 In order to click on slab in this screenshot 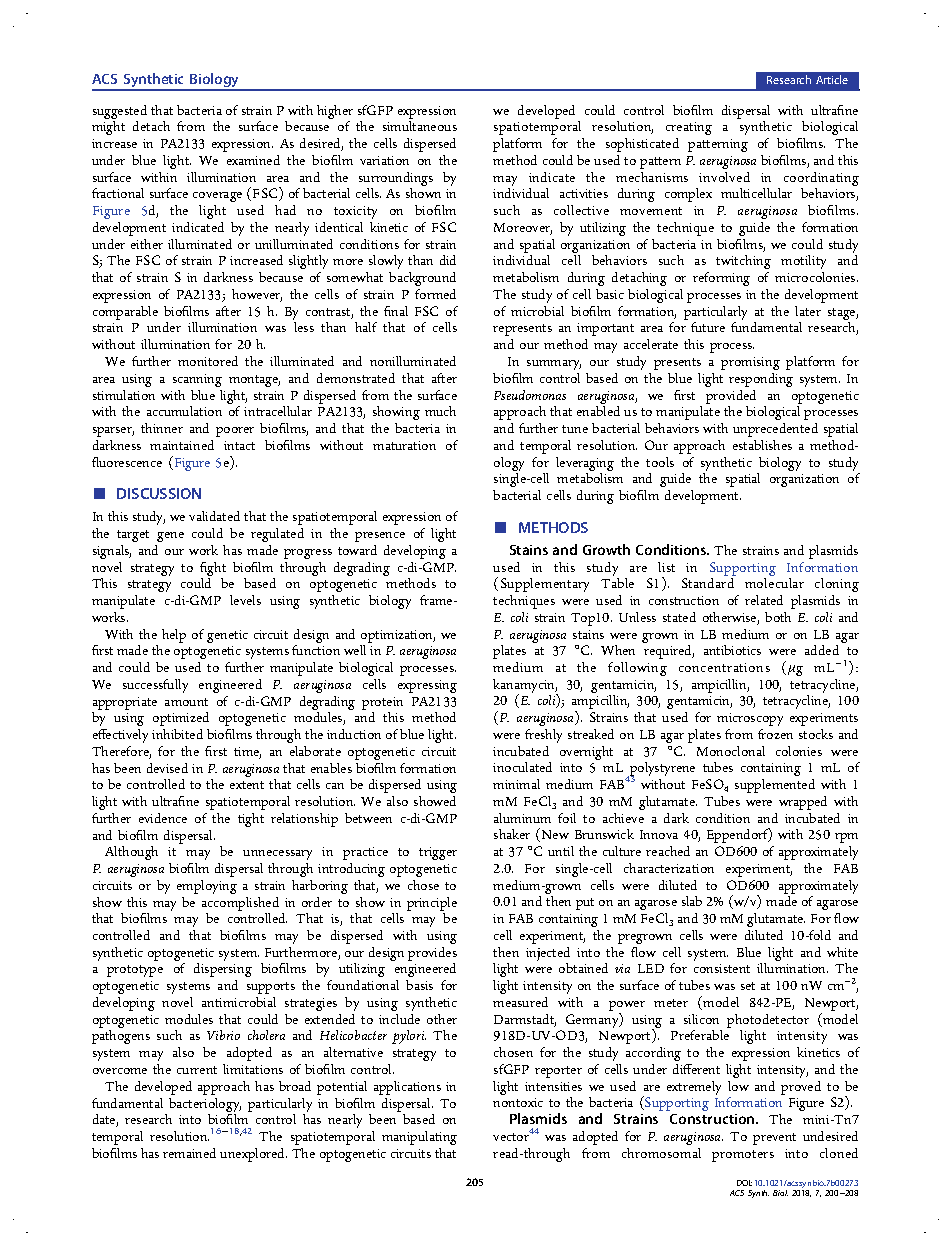, I will do `click(692, 901)`.
